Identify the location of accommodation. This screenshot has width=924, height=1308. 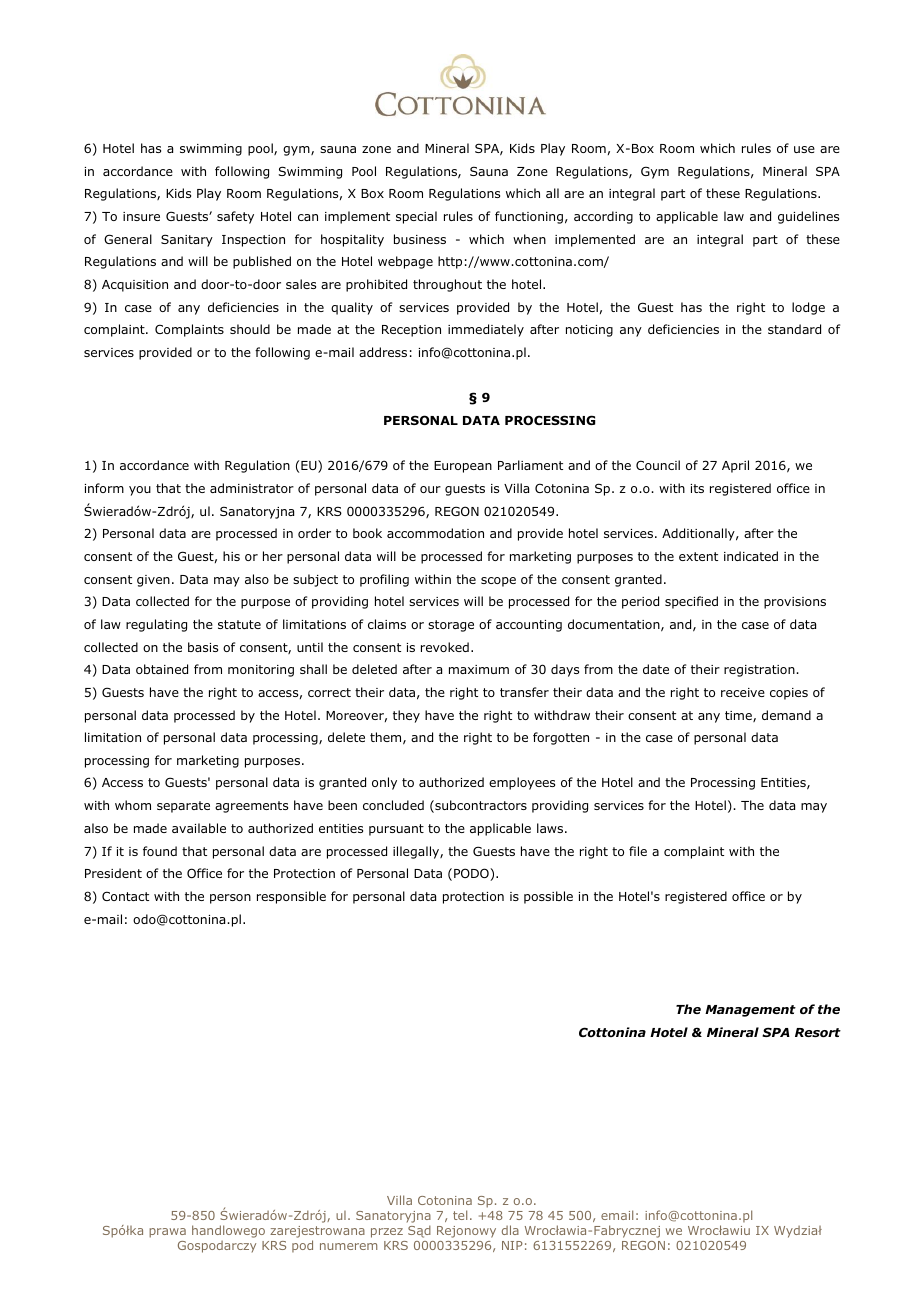
(435, 533).
